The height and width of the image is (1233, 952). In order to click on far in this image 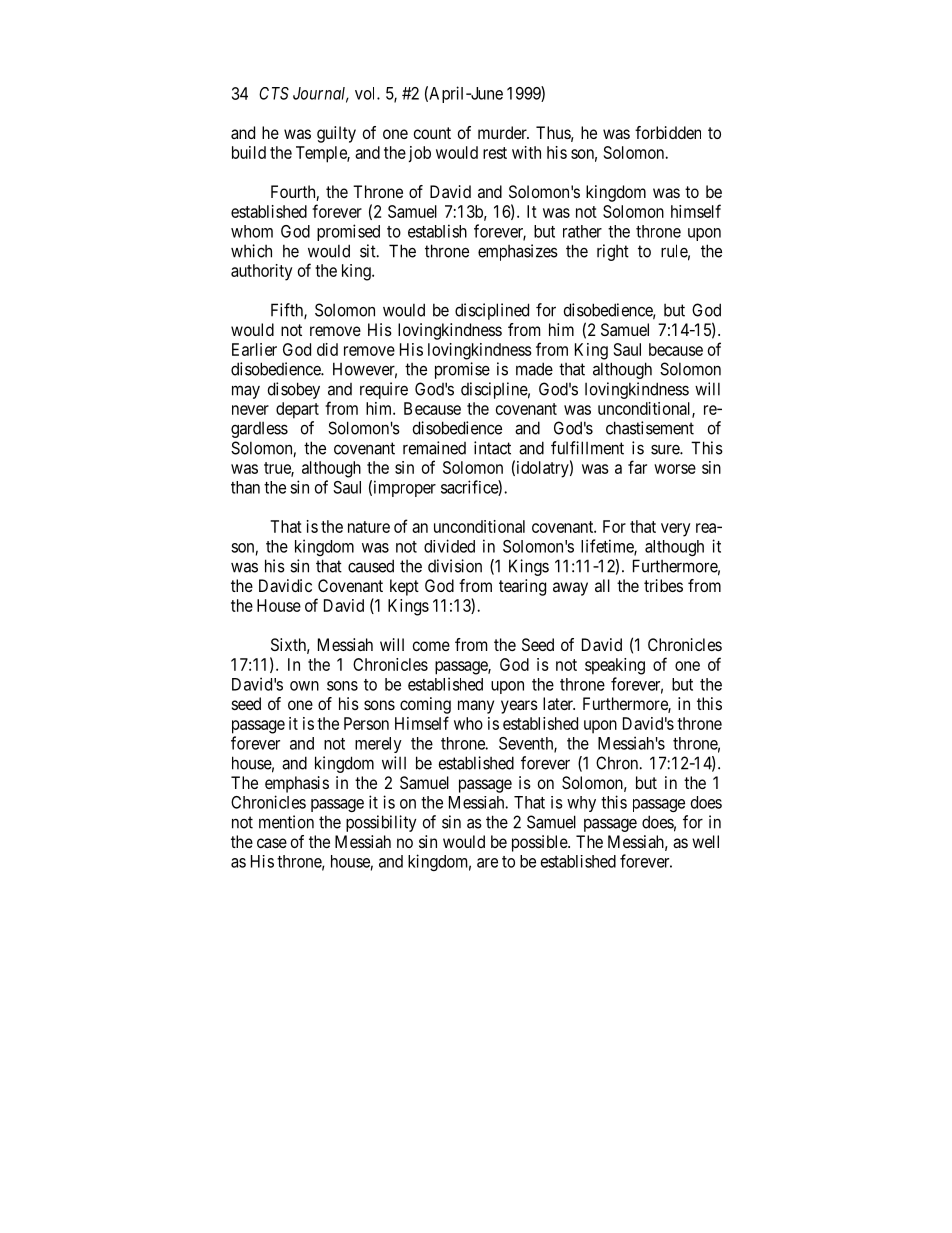, I will do `click(637, 467)`.
